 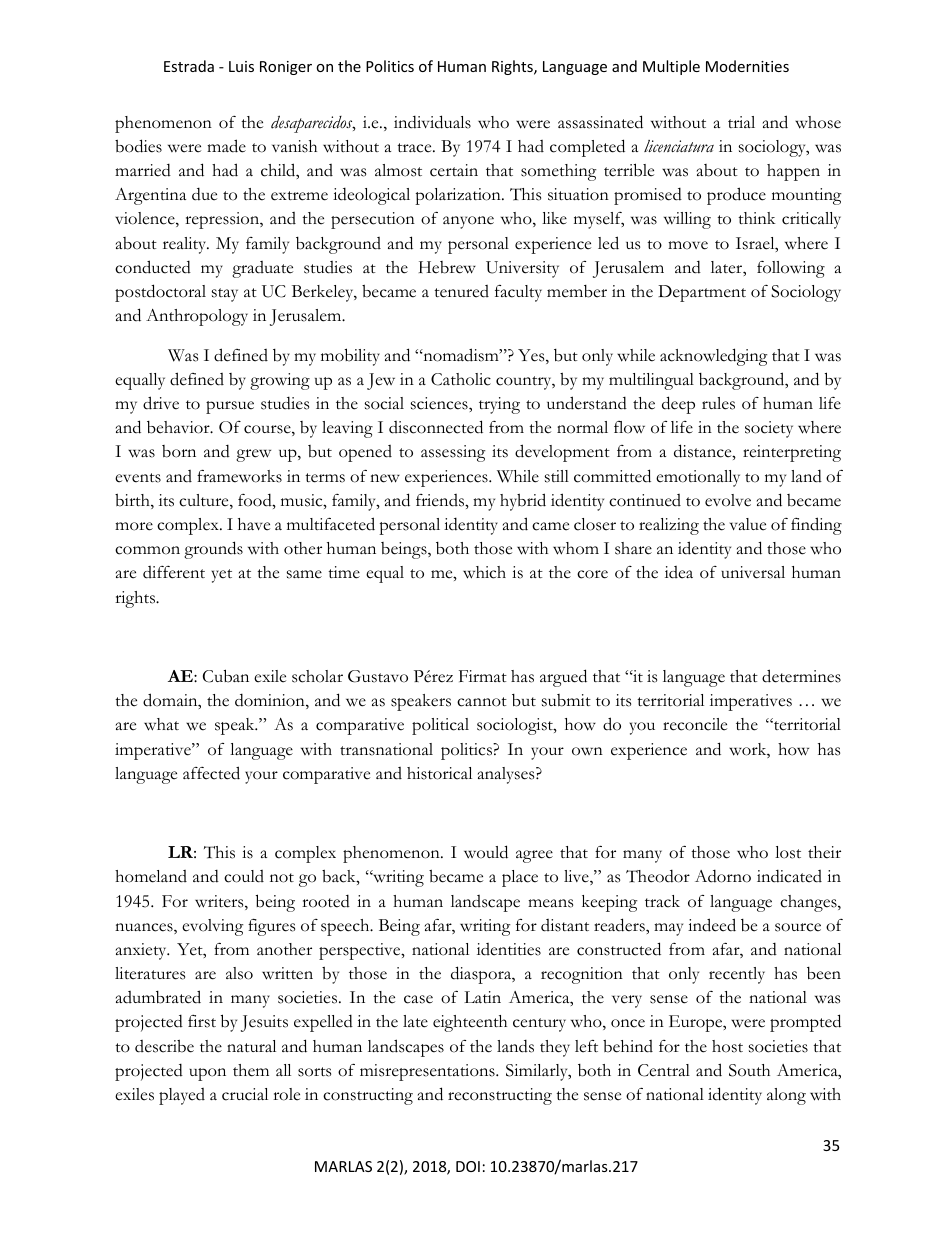 What do you see at coordinates (245, 1094) in the image?
I see `crucial` at bounding box center [245, 1094].
